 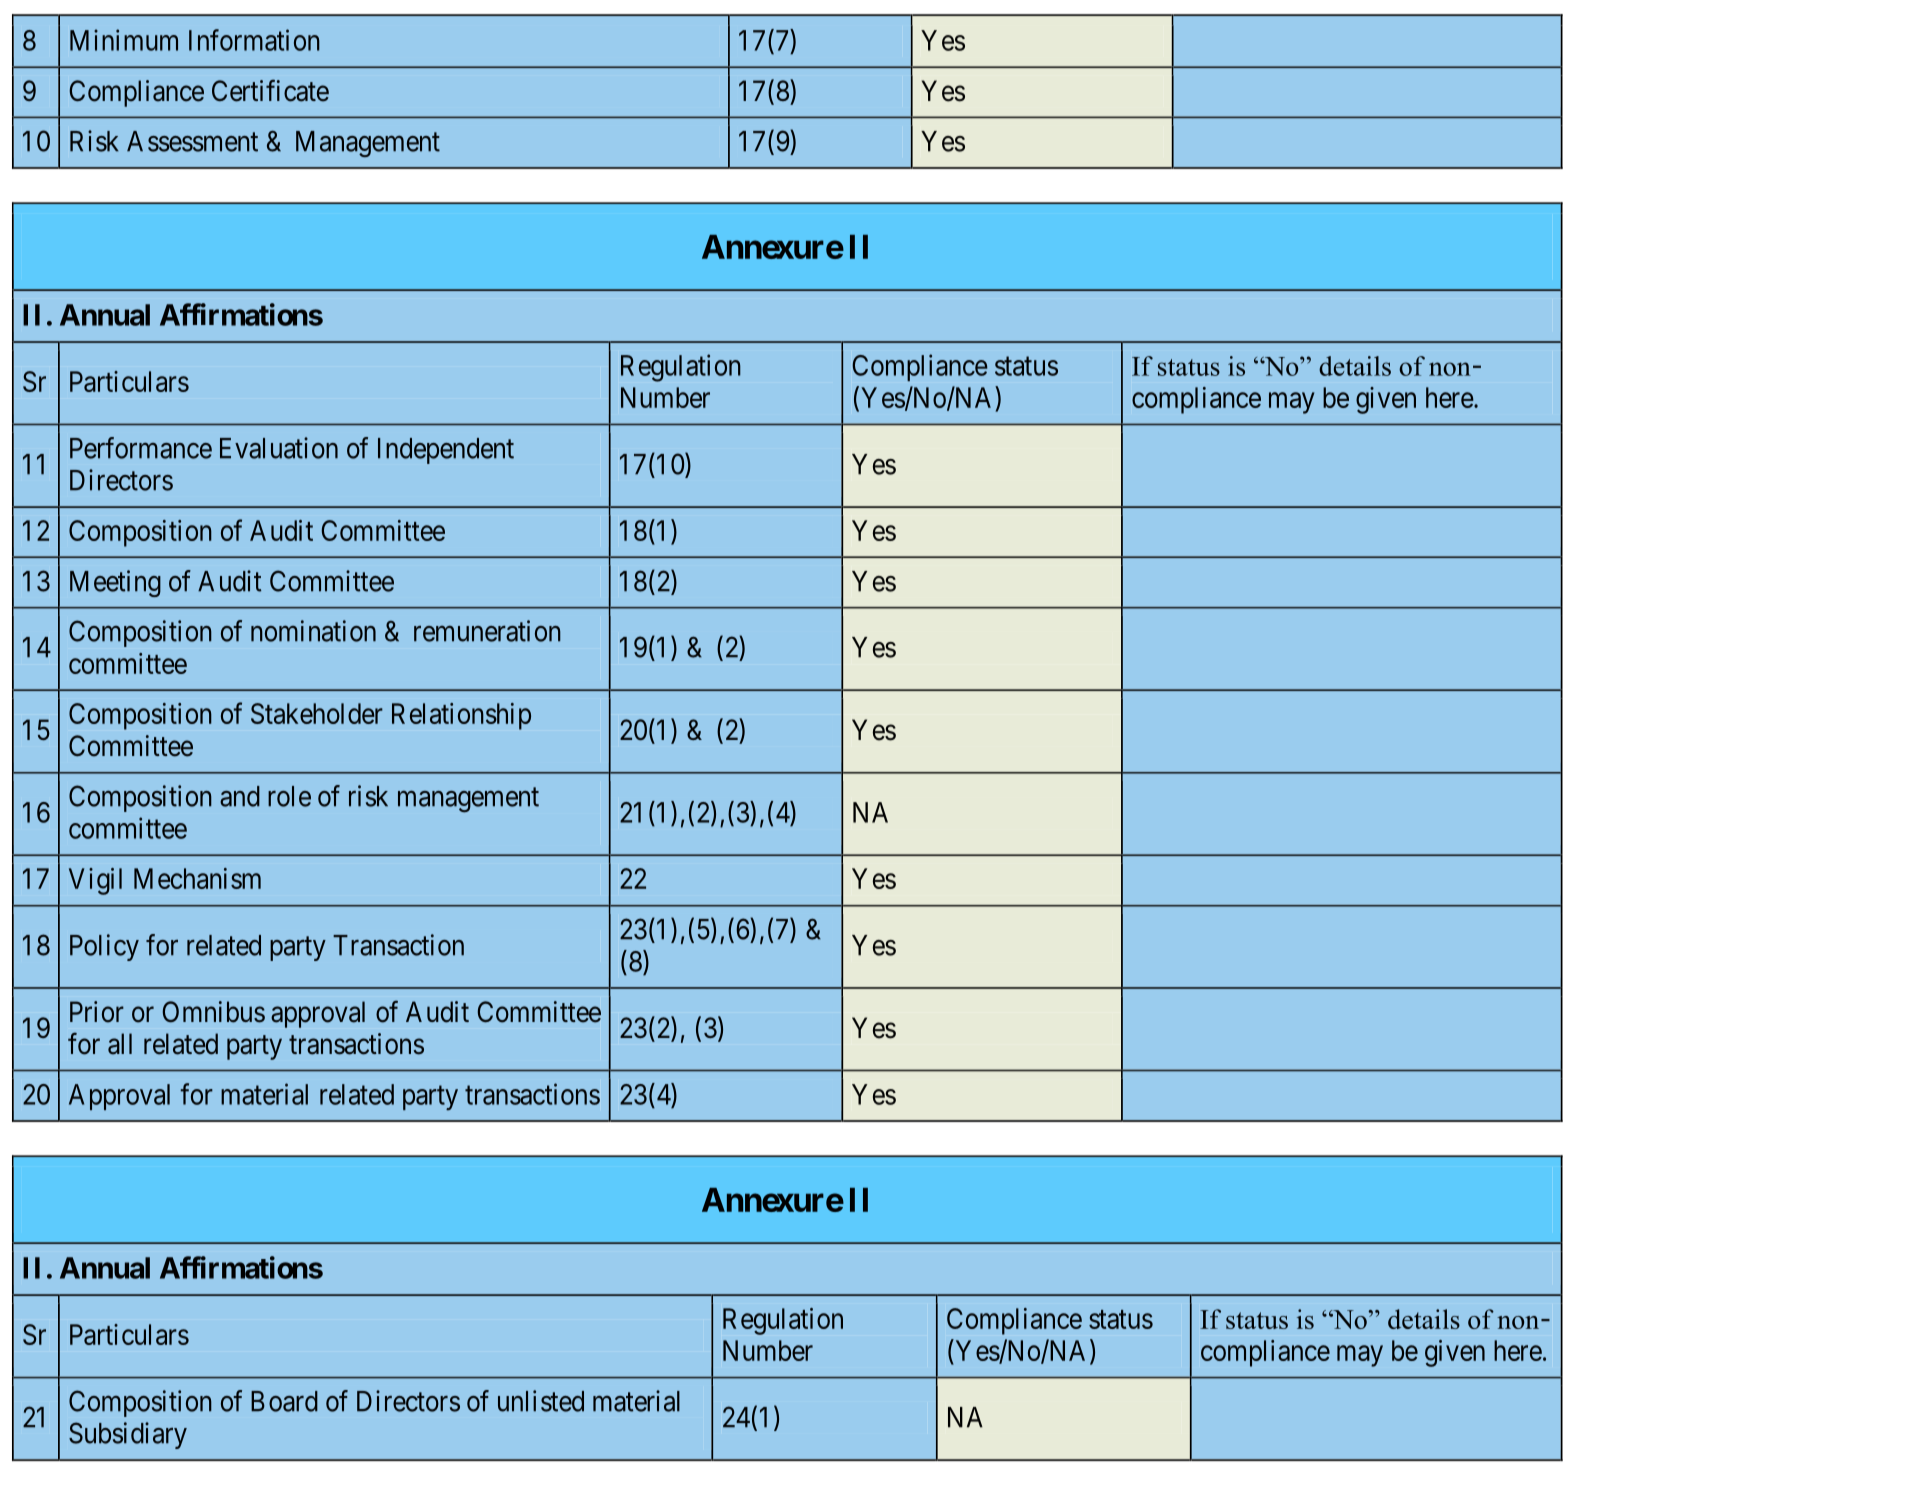 I want to click on role, so click(x=289, y=796).
